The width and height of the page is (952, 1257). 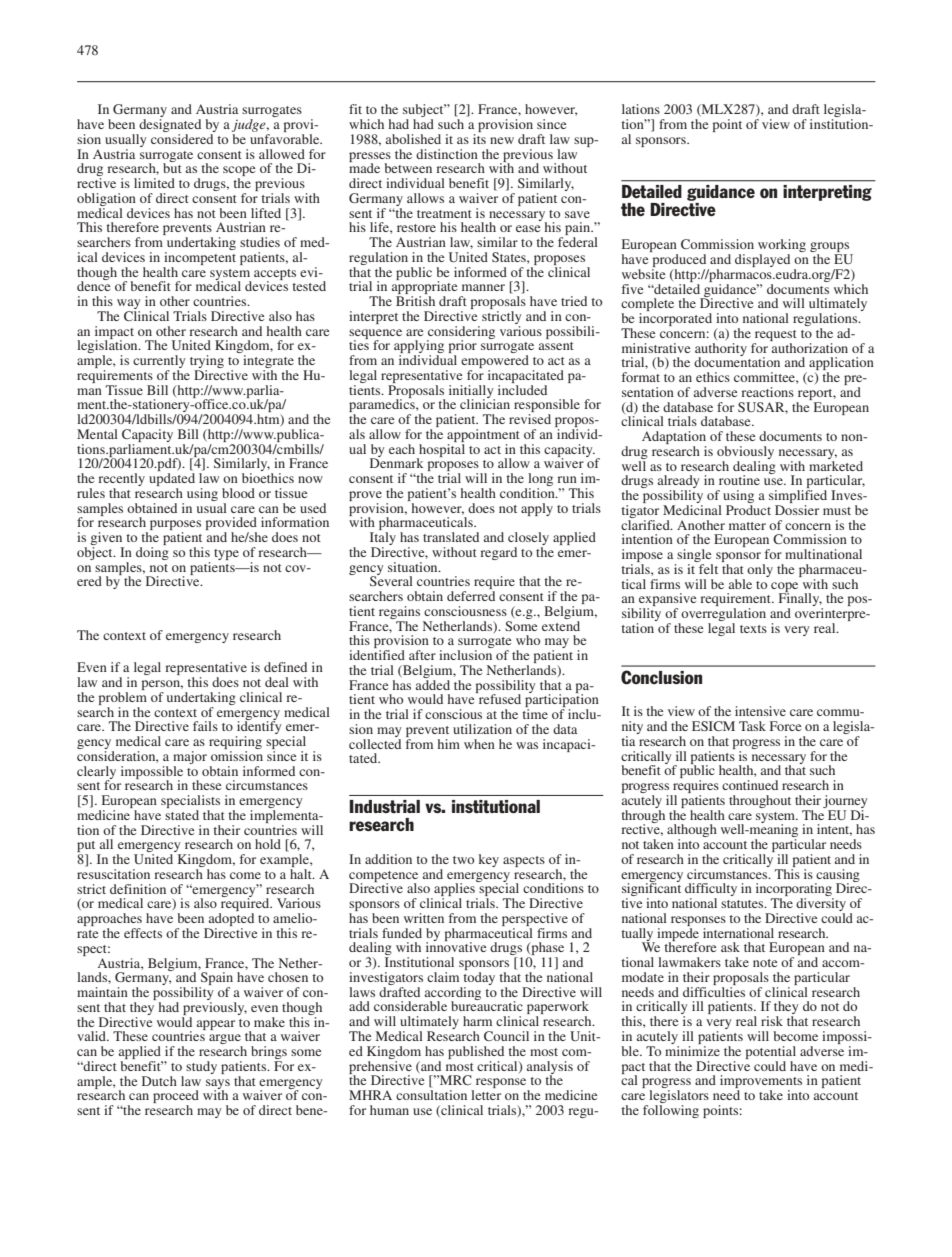 What do you see at coordinates (172, 167) in the page?
I see `but` at bounding box center [172, 167].
